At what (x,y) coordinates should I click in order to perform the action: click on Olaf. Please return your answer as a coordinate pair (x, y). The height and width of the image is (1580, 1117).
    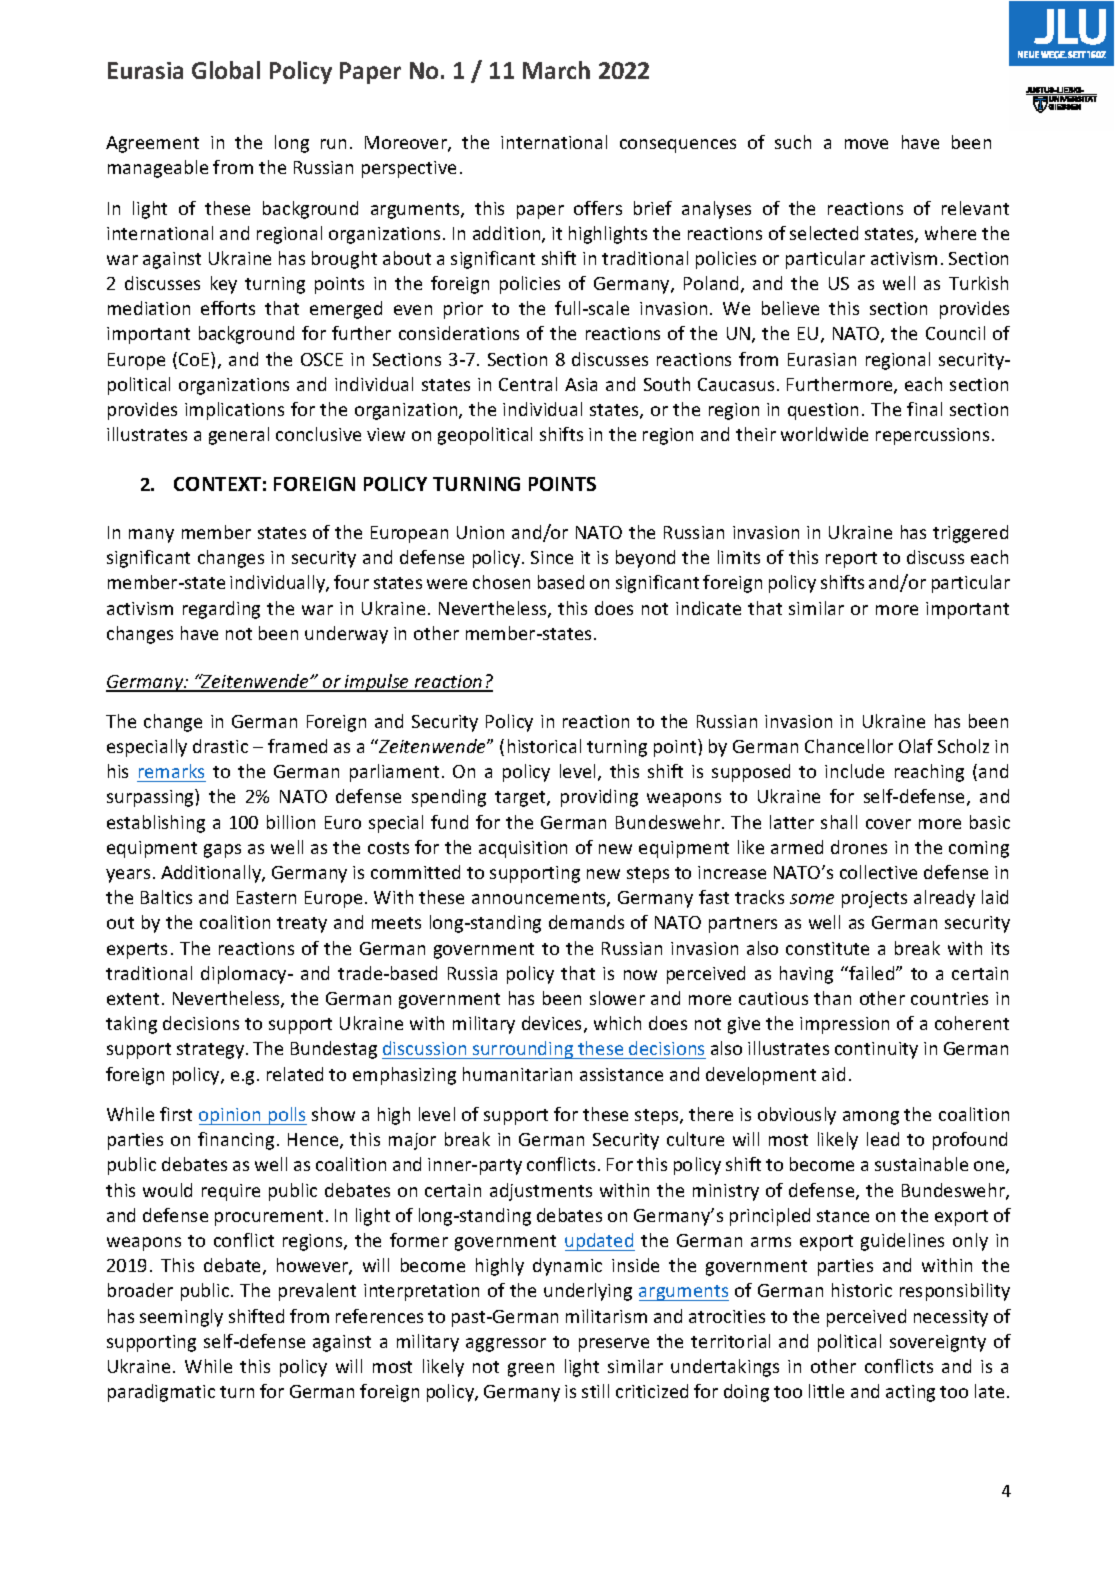
    Looking at the image, I should click on (916, 746).
